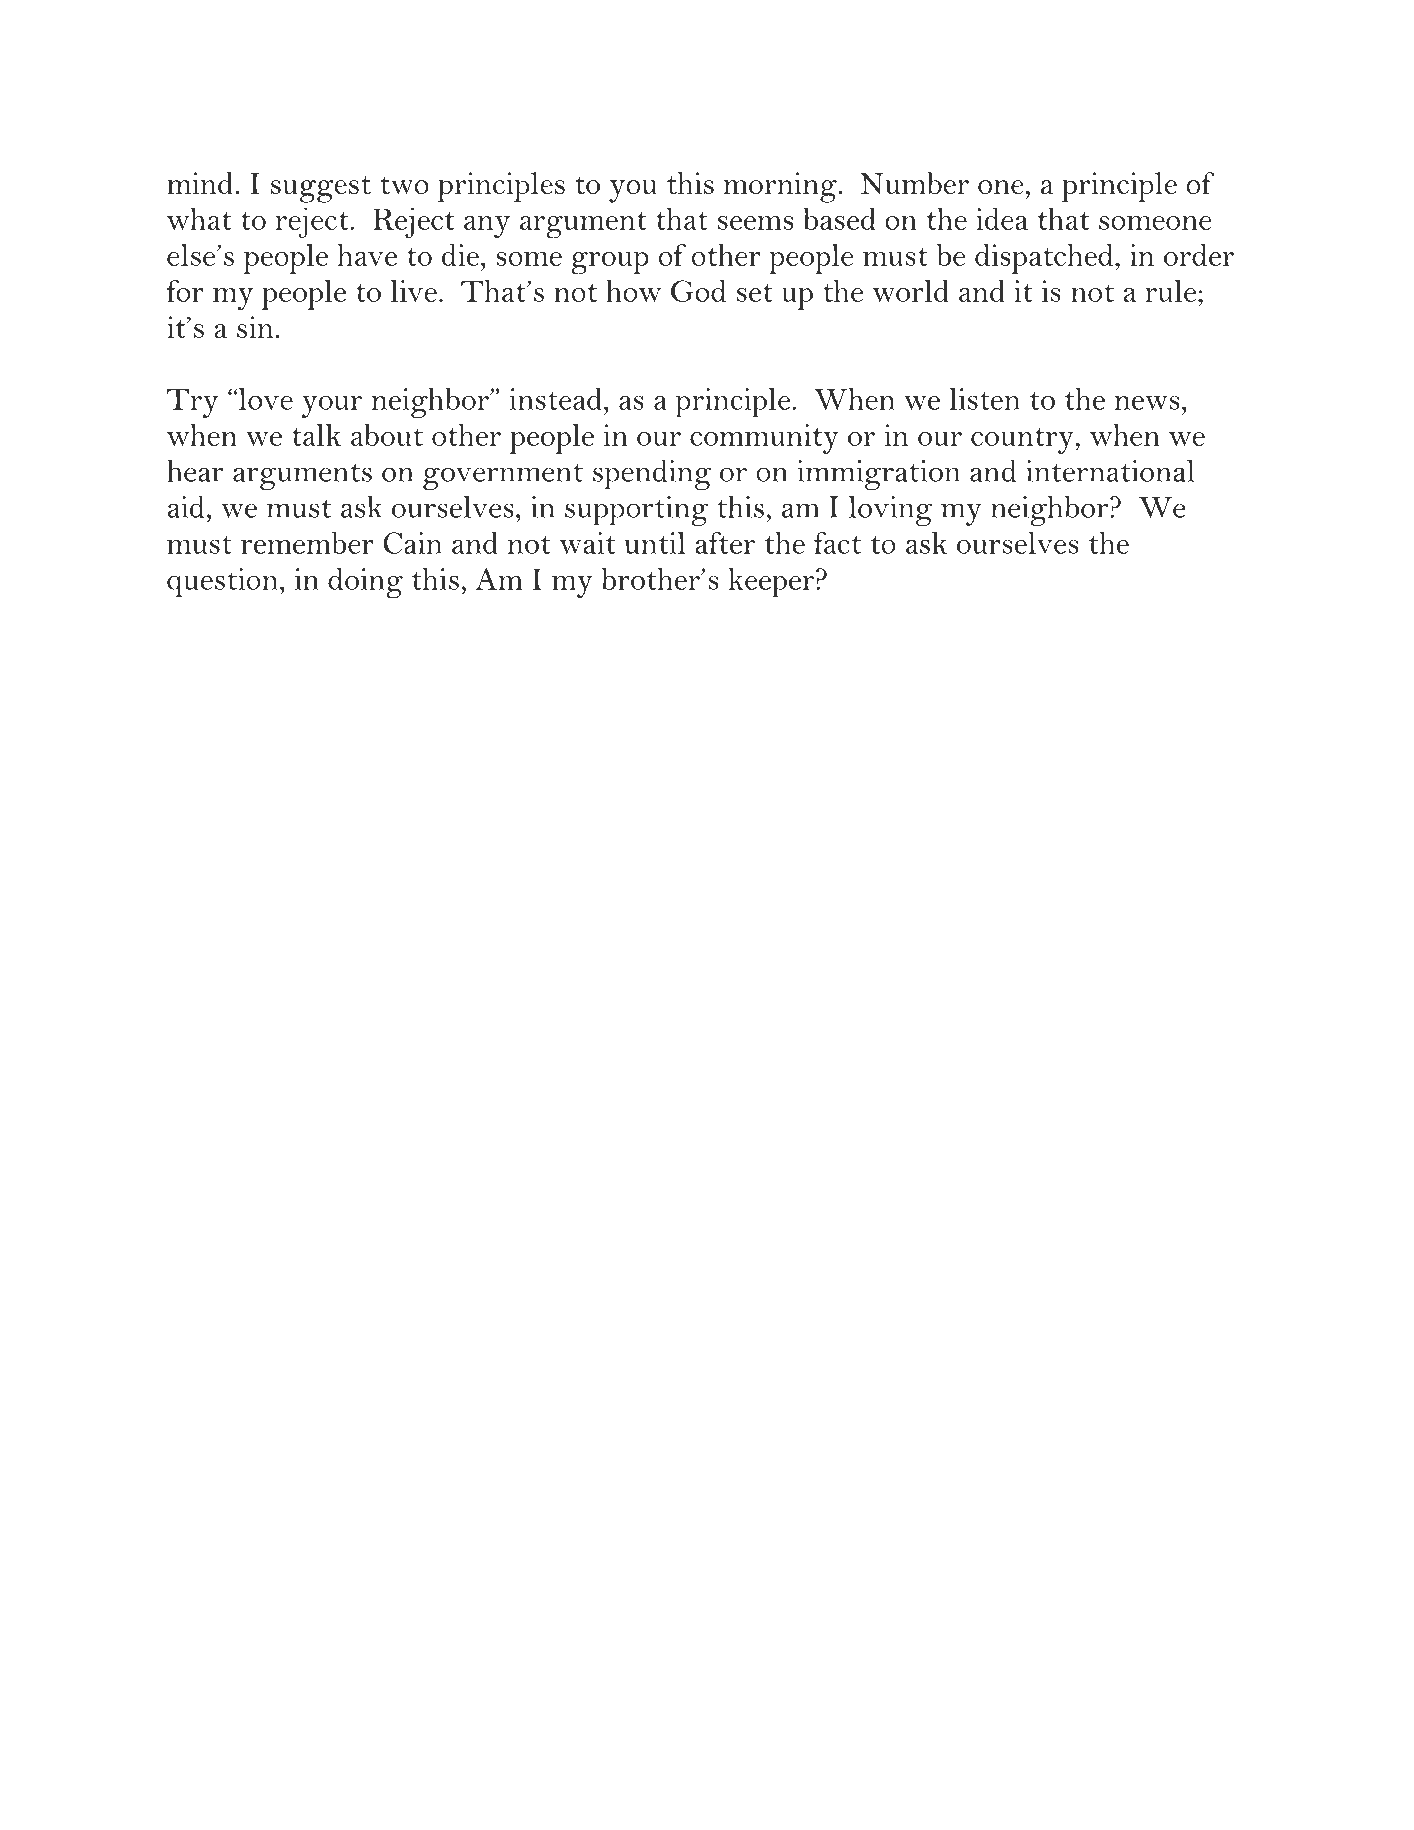  Describe the element at coordinates (264, 399) in the document. I see `love` at that location.
